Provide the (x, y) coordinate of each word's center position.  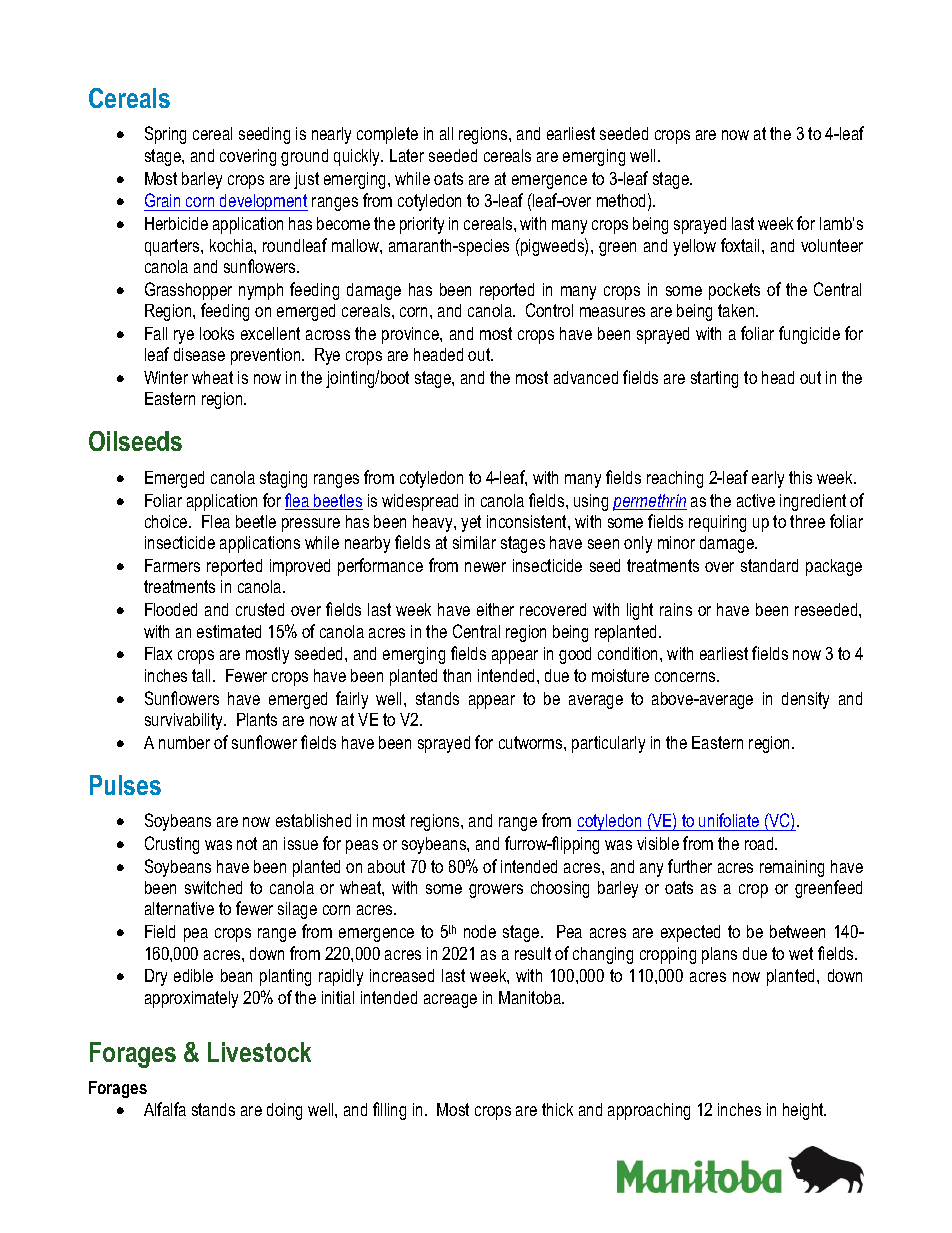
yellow (694, 247)
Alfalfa (165, 1109)
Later (407, 155)
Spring (165, 135)
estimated (229, 631)
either (495, 609)
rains (676, 609)
